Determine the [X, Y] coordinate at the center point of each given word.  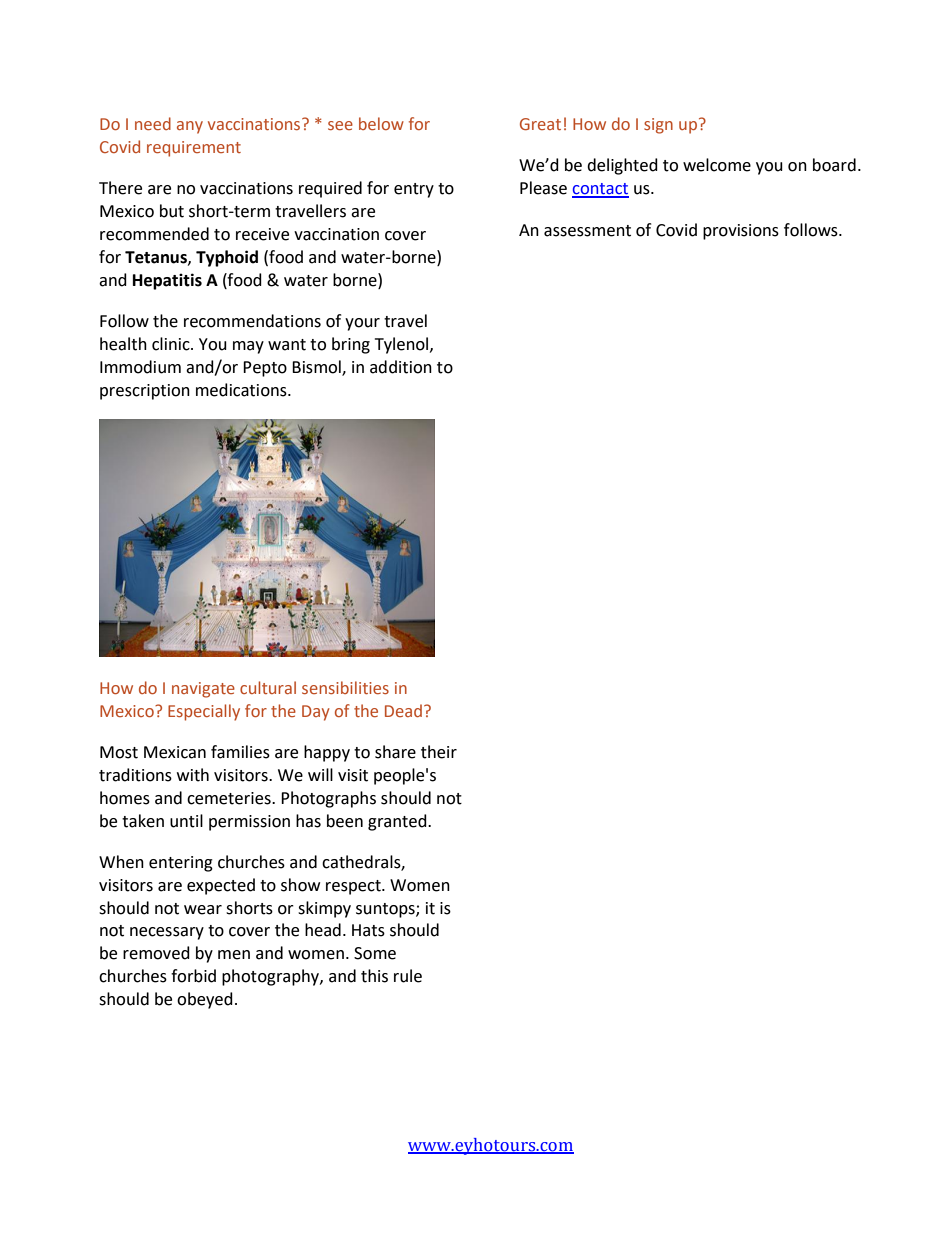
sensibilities [345, 687]
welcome [717, 165]
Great [540, 124]
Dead [403, 710]
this [374, 976]
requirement [194, 149]
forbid [193, 976]
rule [408, 976]
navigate [203, 690]
